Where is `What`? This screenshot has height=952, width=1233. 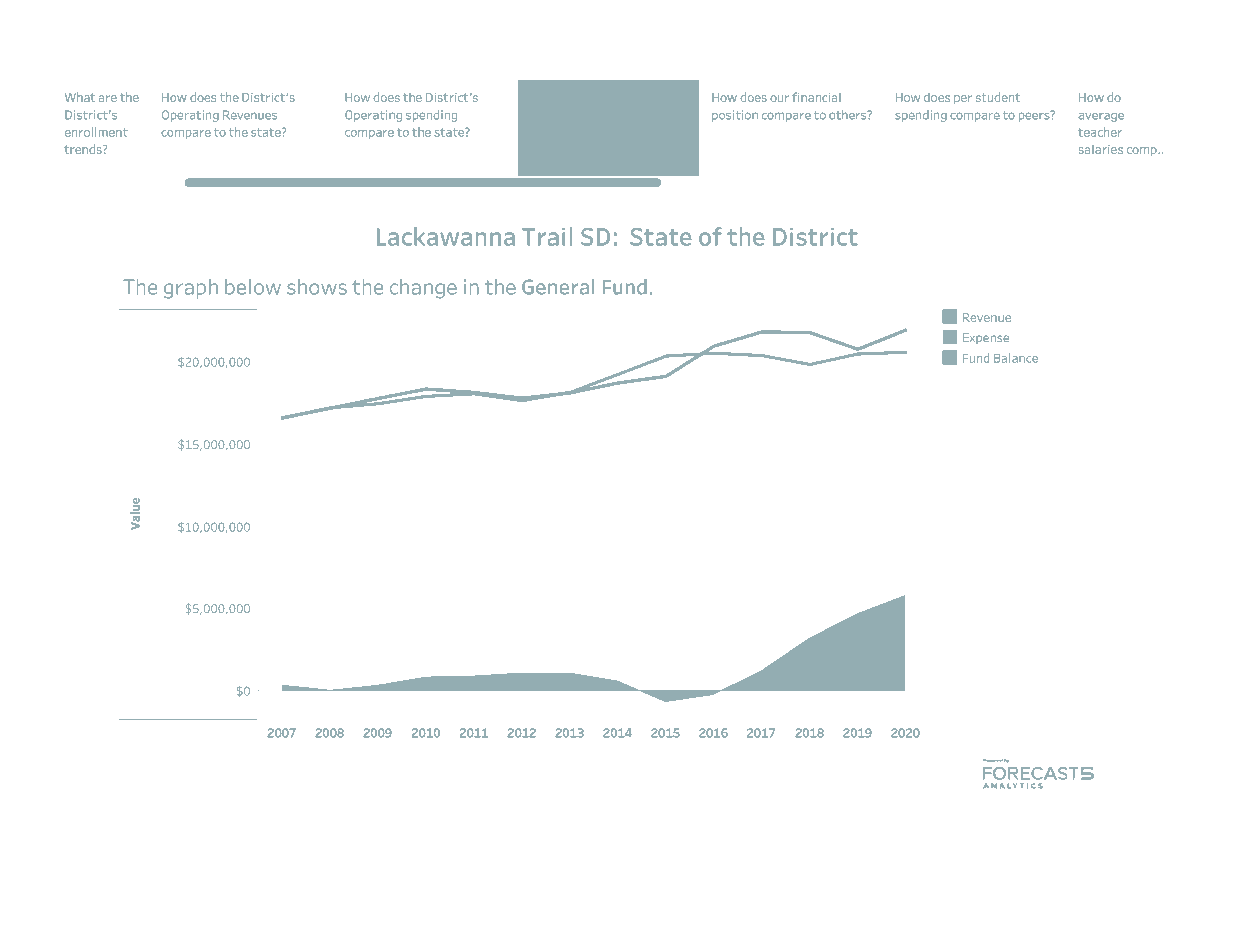 What is located at coordinates (80, 97).
